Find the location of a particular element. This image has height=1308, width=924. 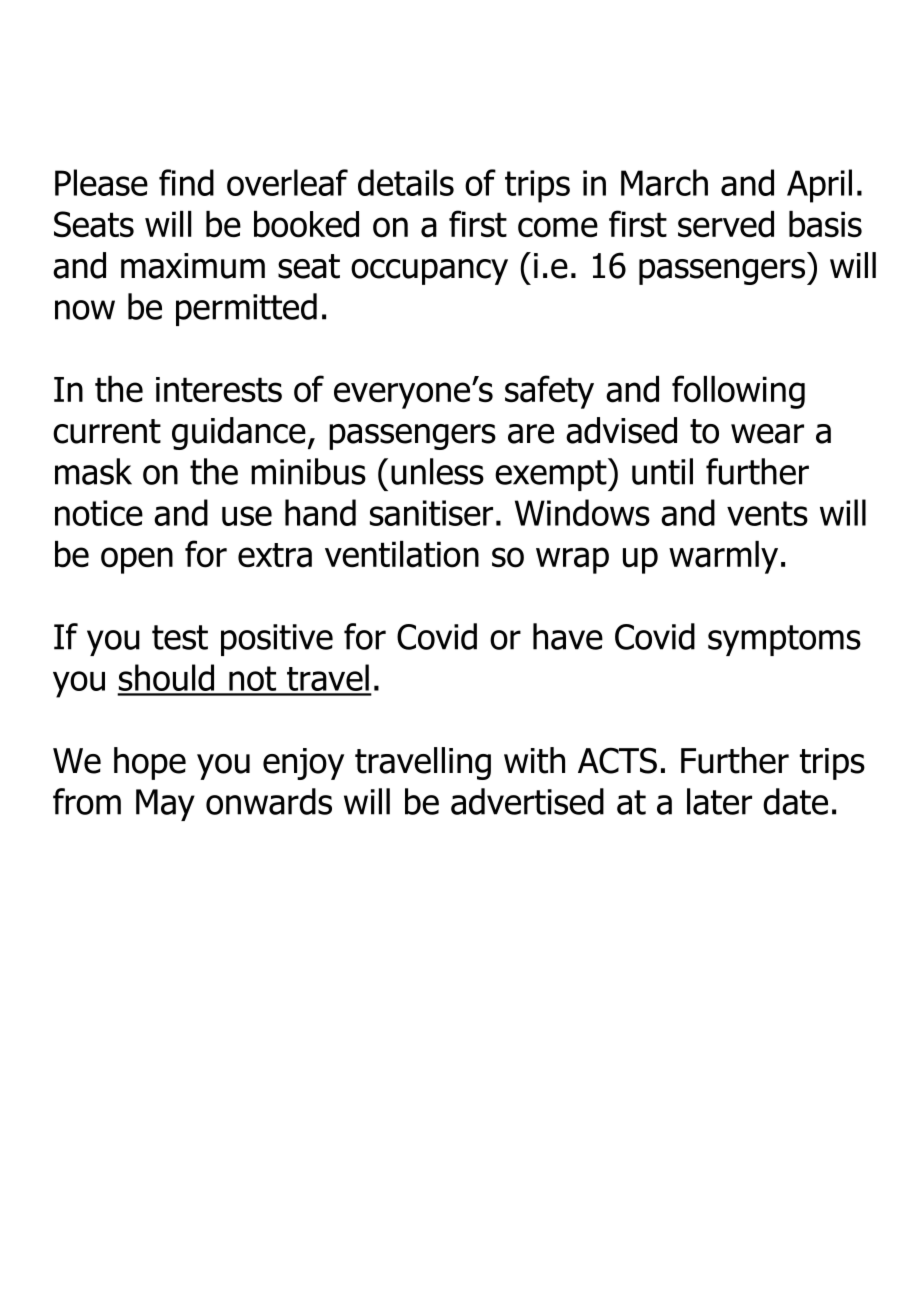

sanitiser is located at coordinates (431, 513).
